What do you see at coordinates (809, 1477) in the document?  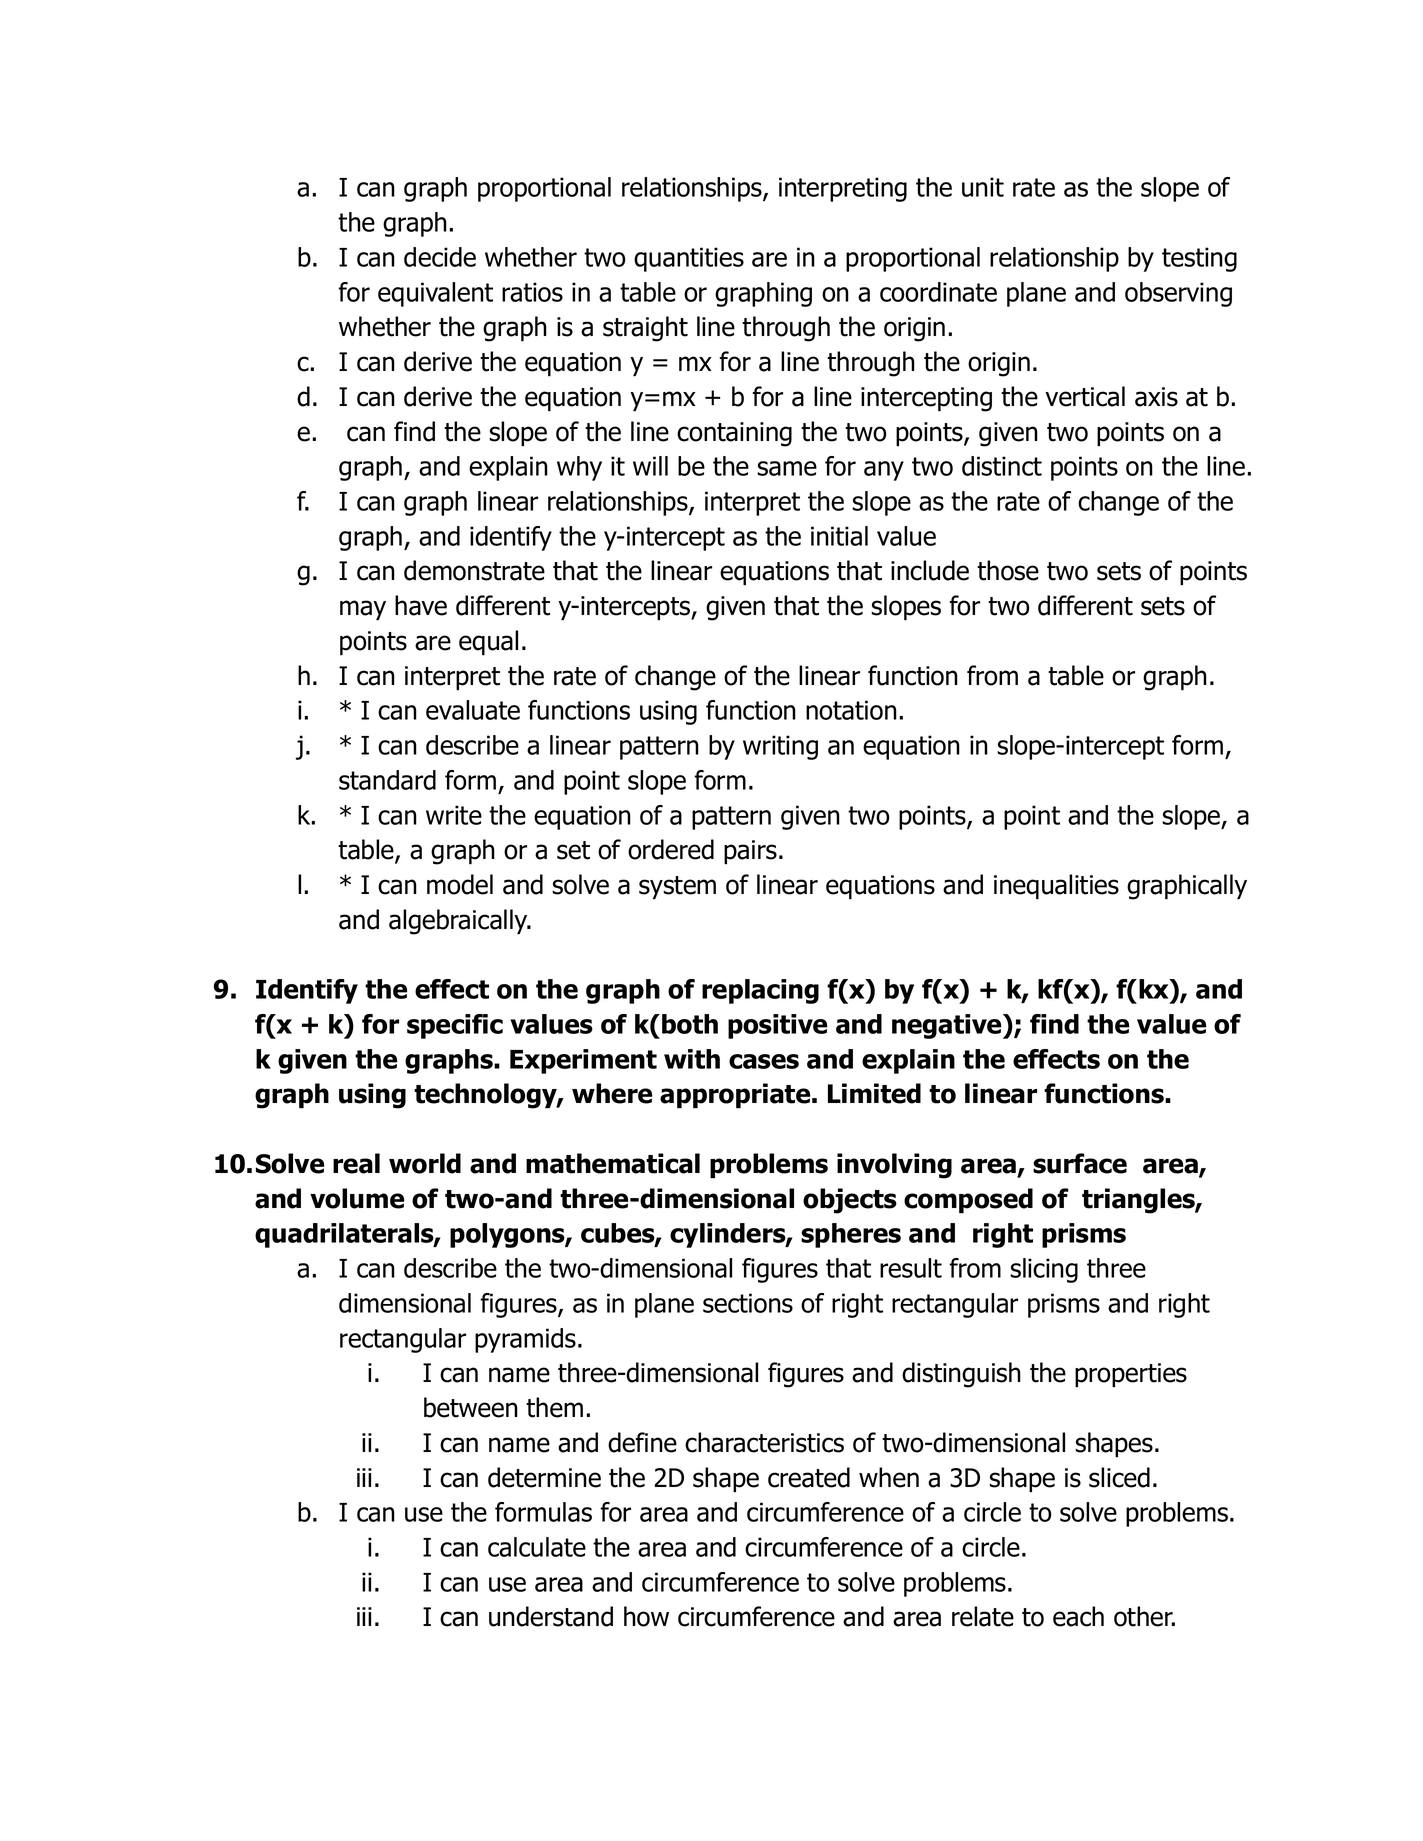 I see `created` at bounding box center [809, 1477].
